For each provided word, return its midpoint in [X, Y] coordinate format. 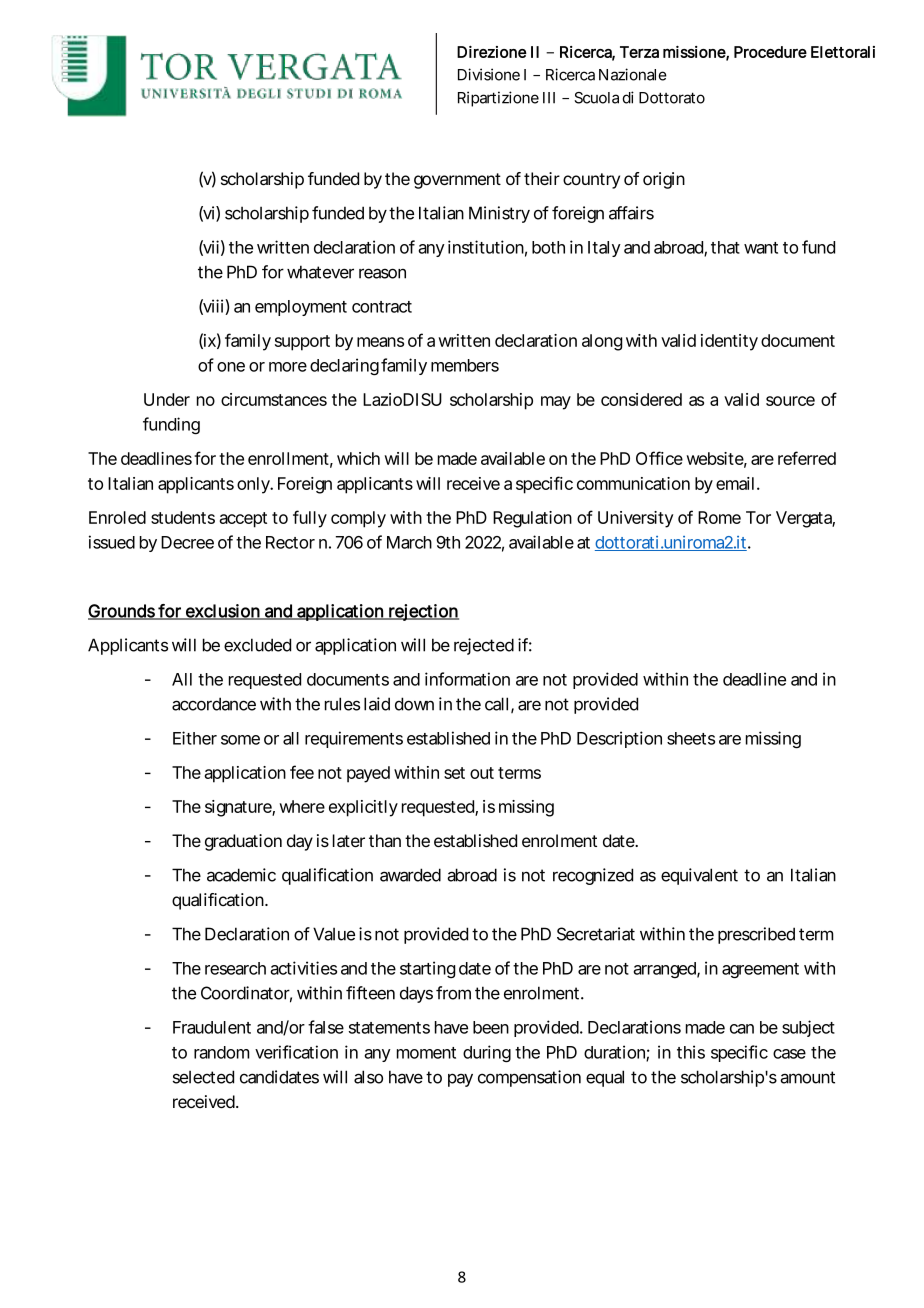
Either [195, 738]
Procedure [770, 52]
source [790, 401]
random [222, 1052]
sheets [691, 738]
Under [167, 399]
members [465, 365]
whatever [320, 272]
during [487, 1053]
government [457, 181]
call [496, 704]
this [691, 1052]
